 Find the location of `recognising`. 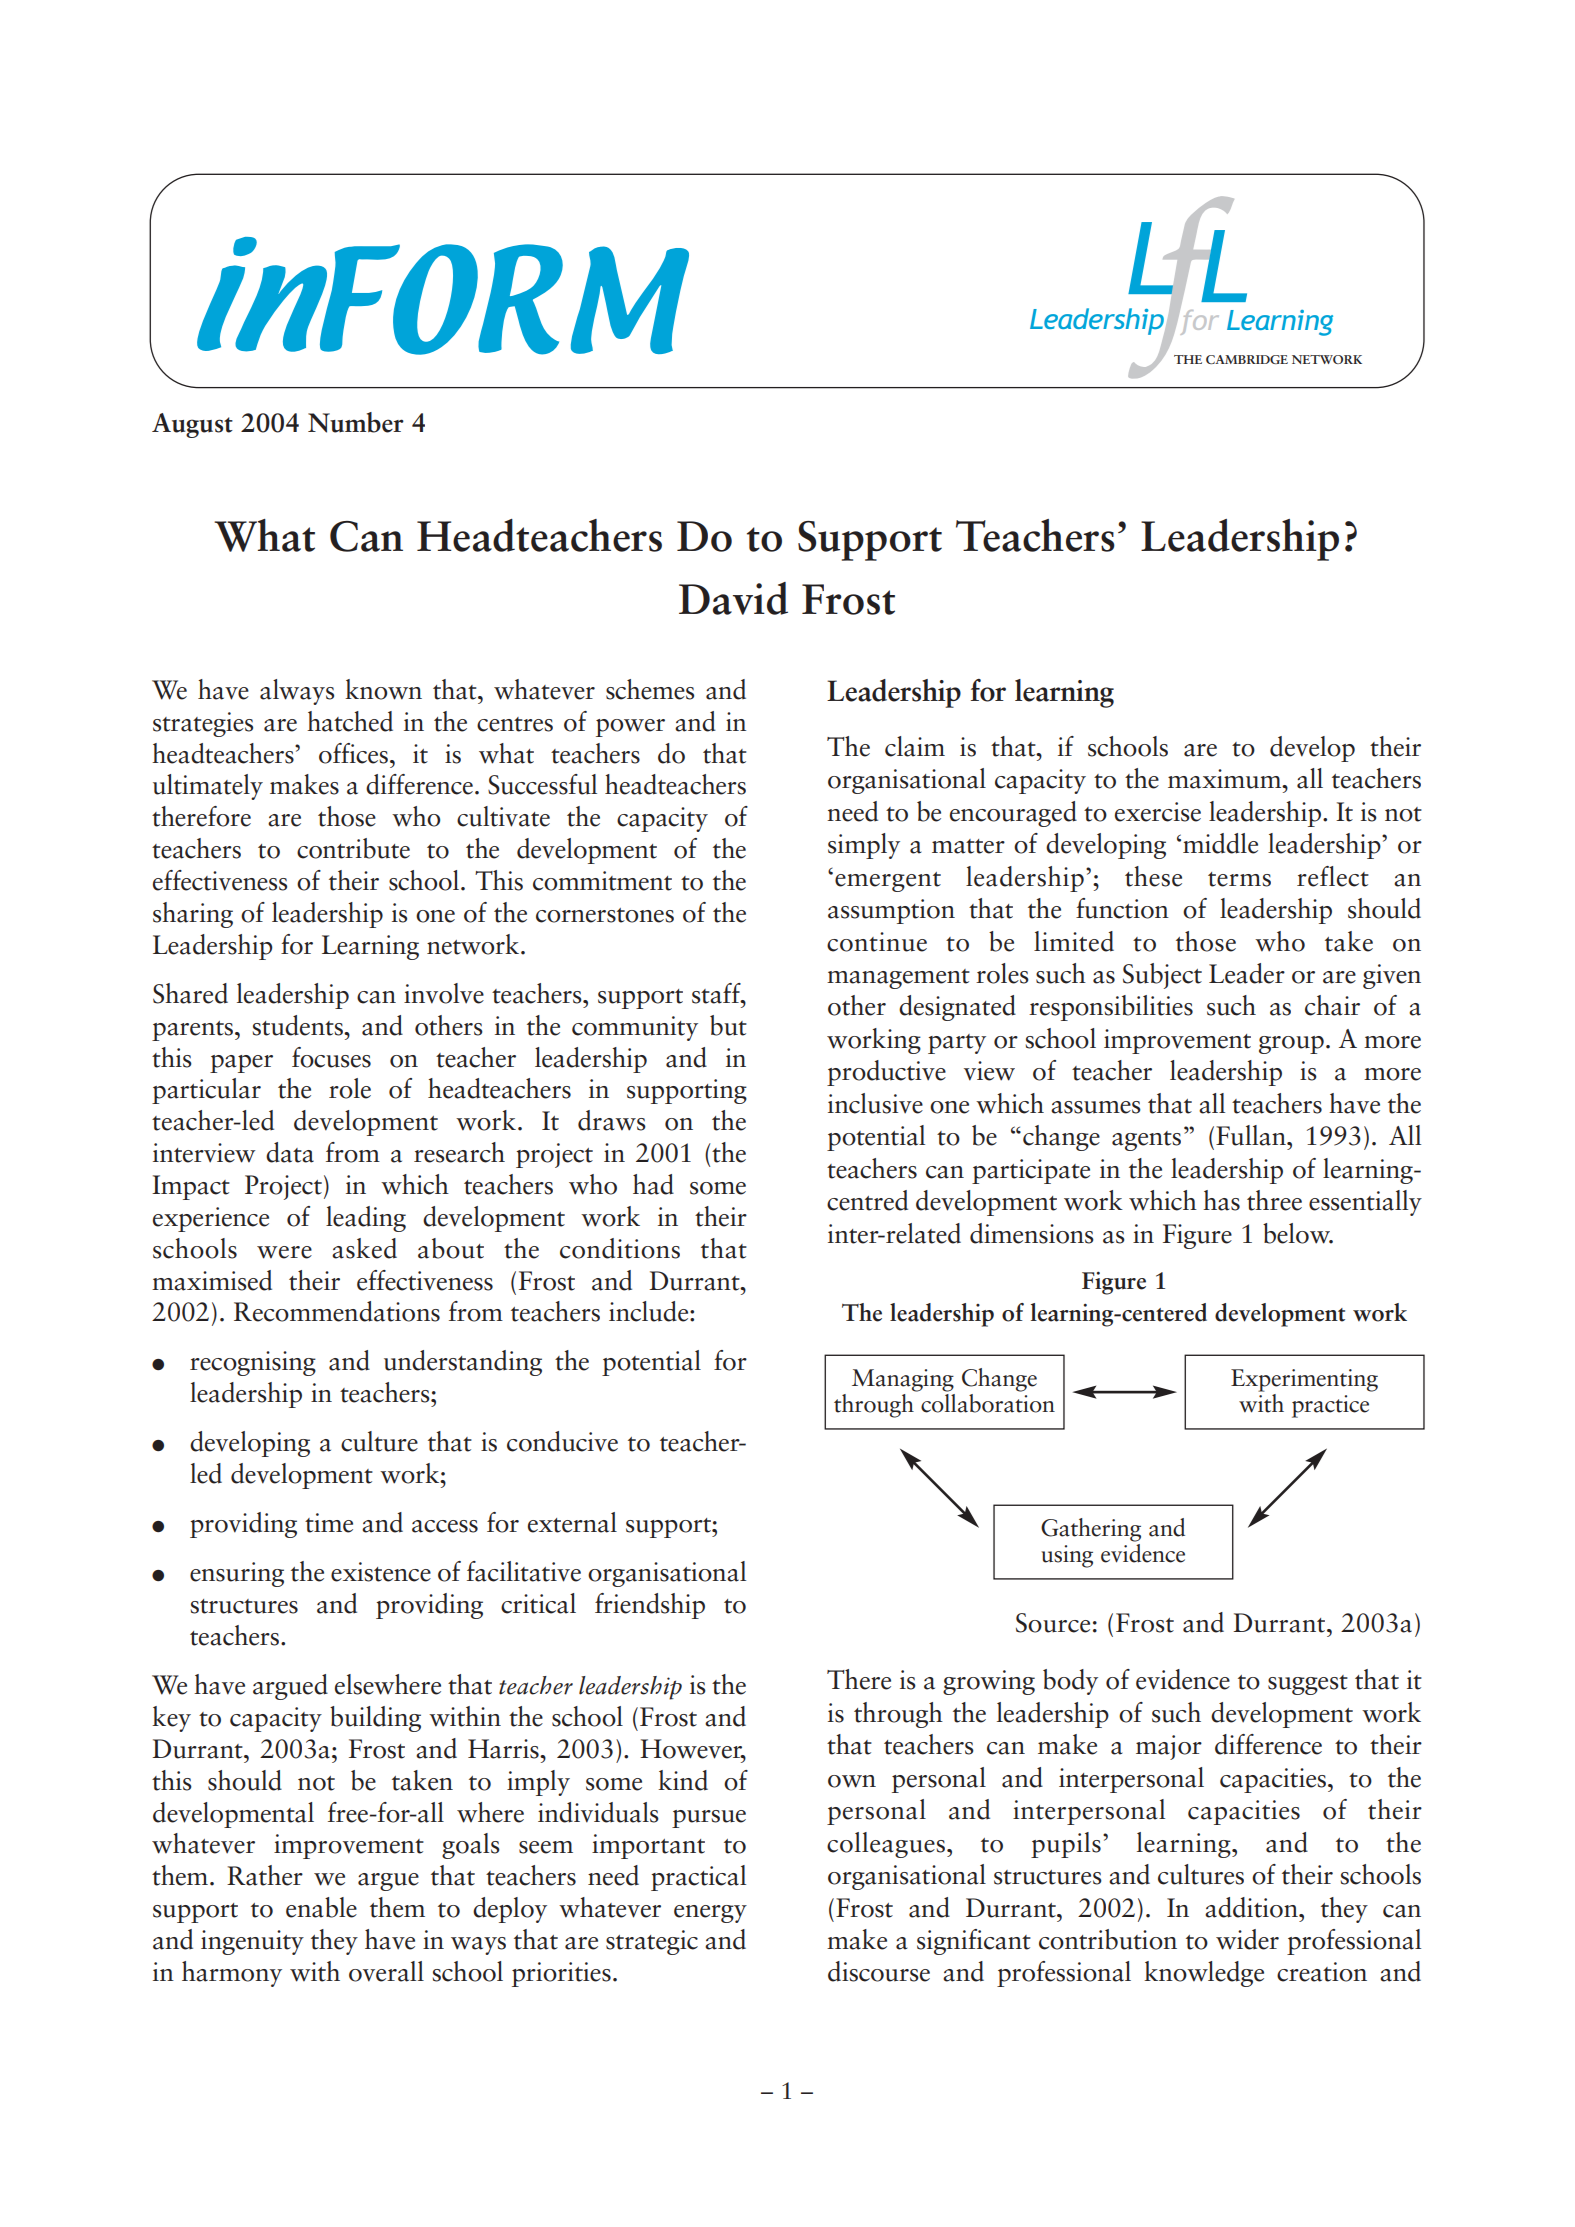

recognising is located at coordinates (253, 1363).
